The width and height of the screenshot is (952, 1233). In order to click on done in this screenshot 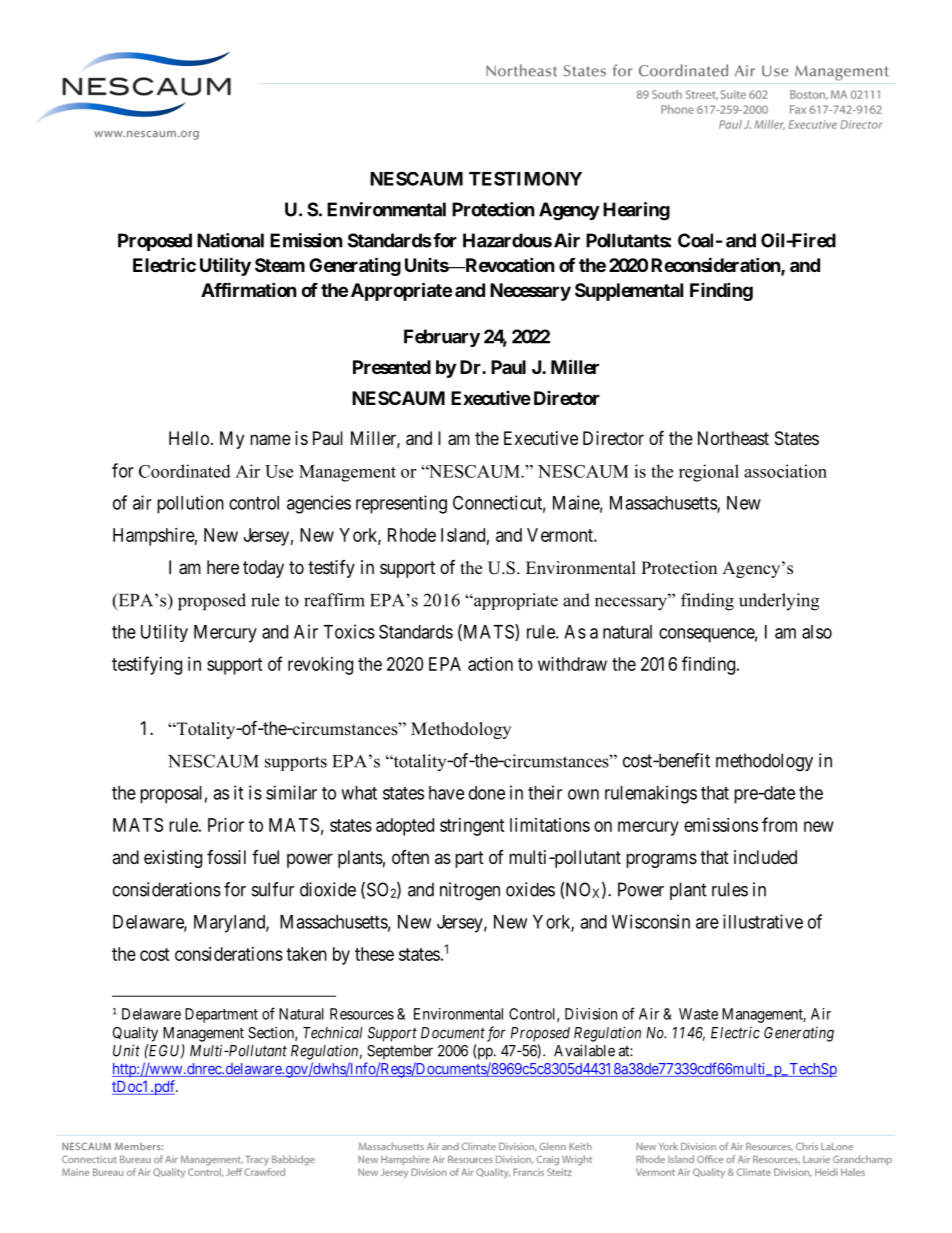, I will do `click(487, 793)`.
